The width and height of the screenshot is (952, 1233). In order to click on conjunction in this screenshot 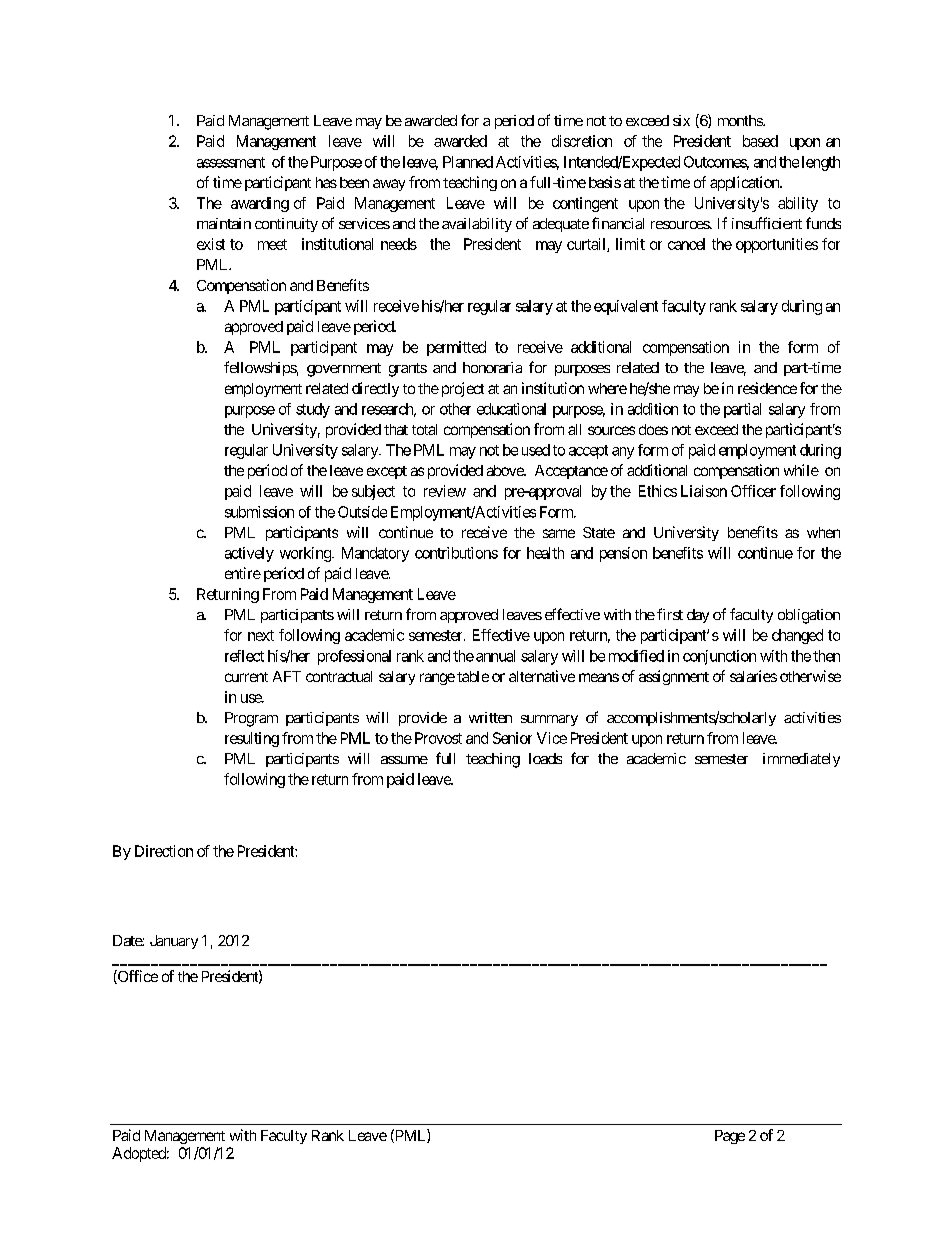, I will do `click(719, 657)`.
